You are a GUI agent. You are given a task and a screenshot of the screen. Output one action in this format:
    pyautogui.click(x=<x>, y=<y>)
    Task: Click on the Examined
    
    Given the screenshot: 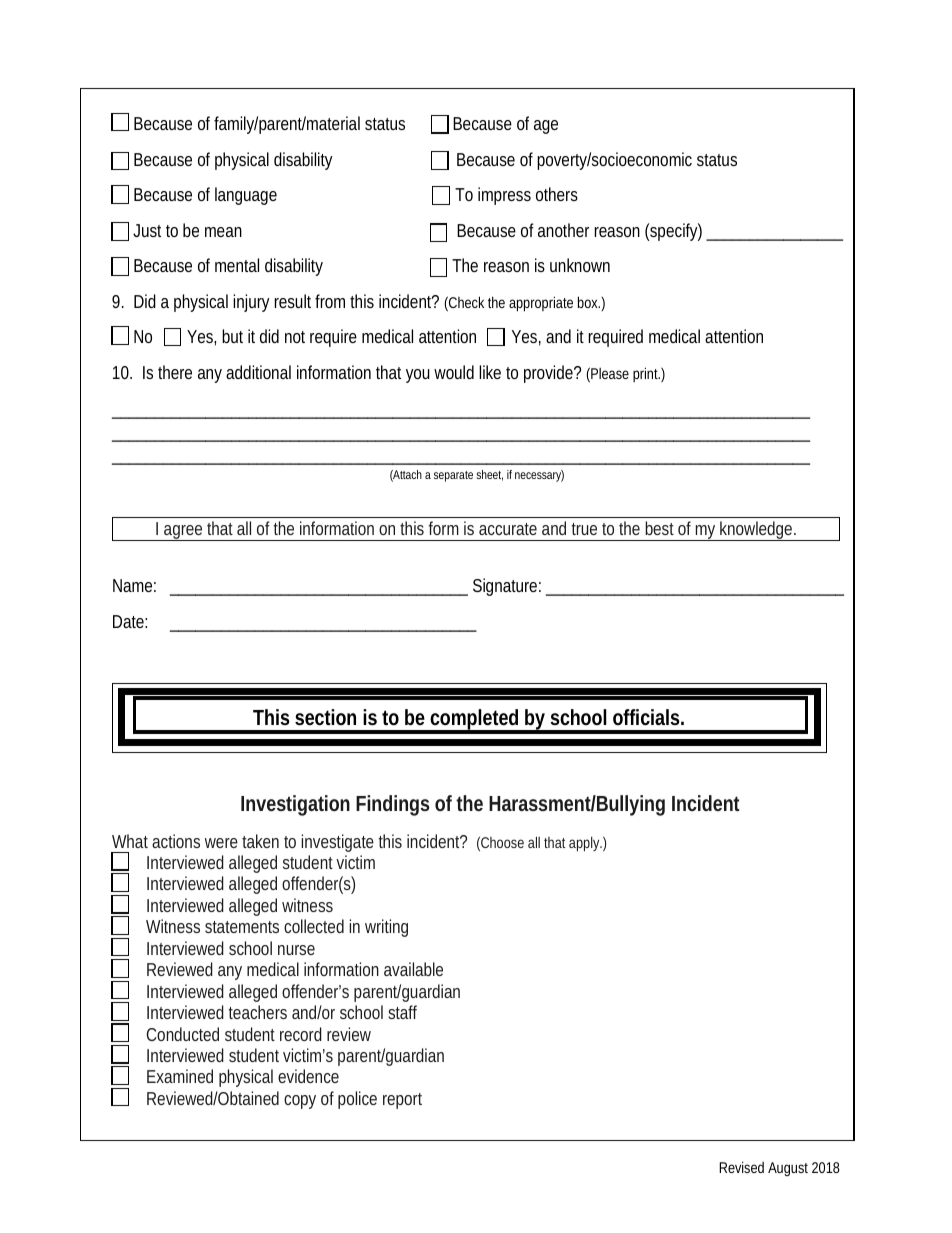 What is the action you would take?
    pyautogui.click(x=180, y=1076)
